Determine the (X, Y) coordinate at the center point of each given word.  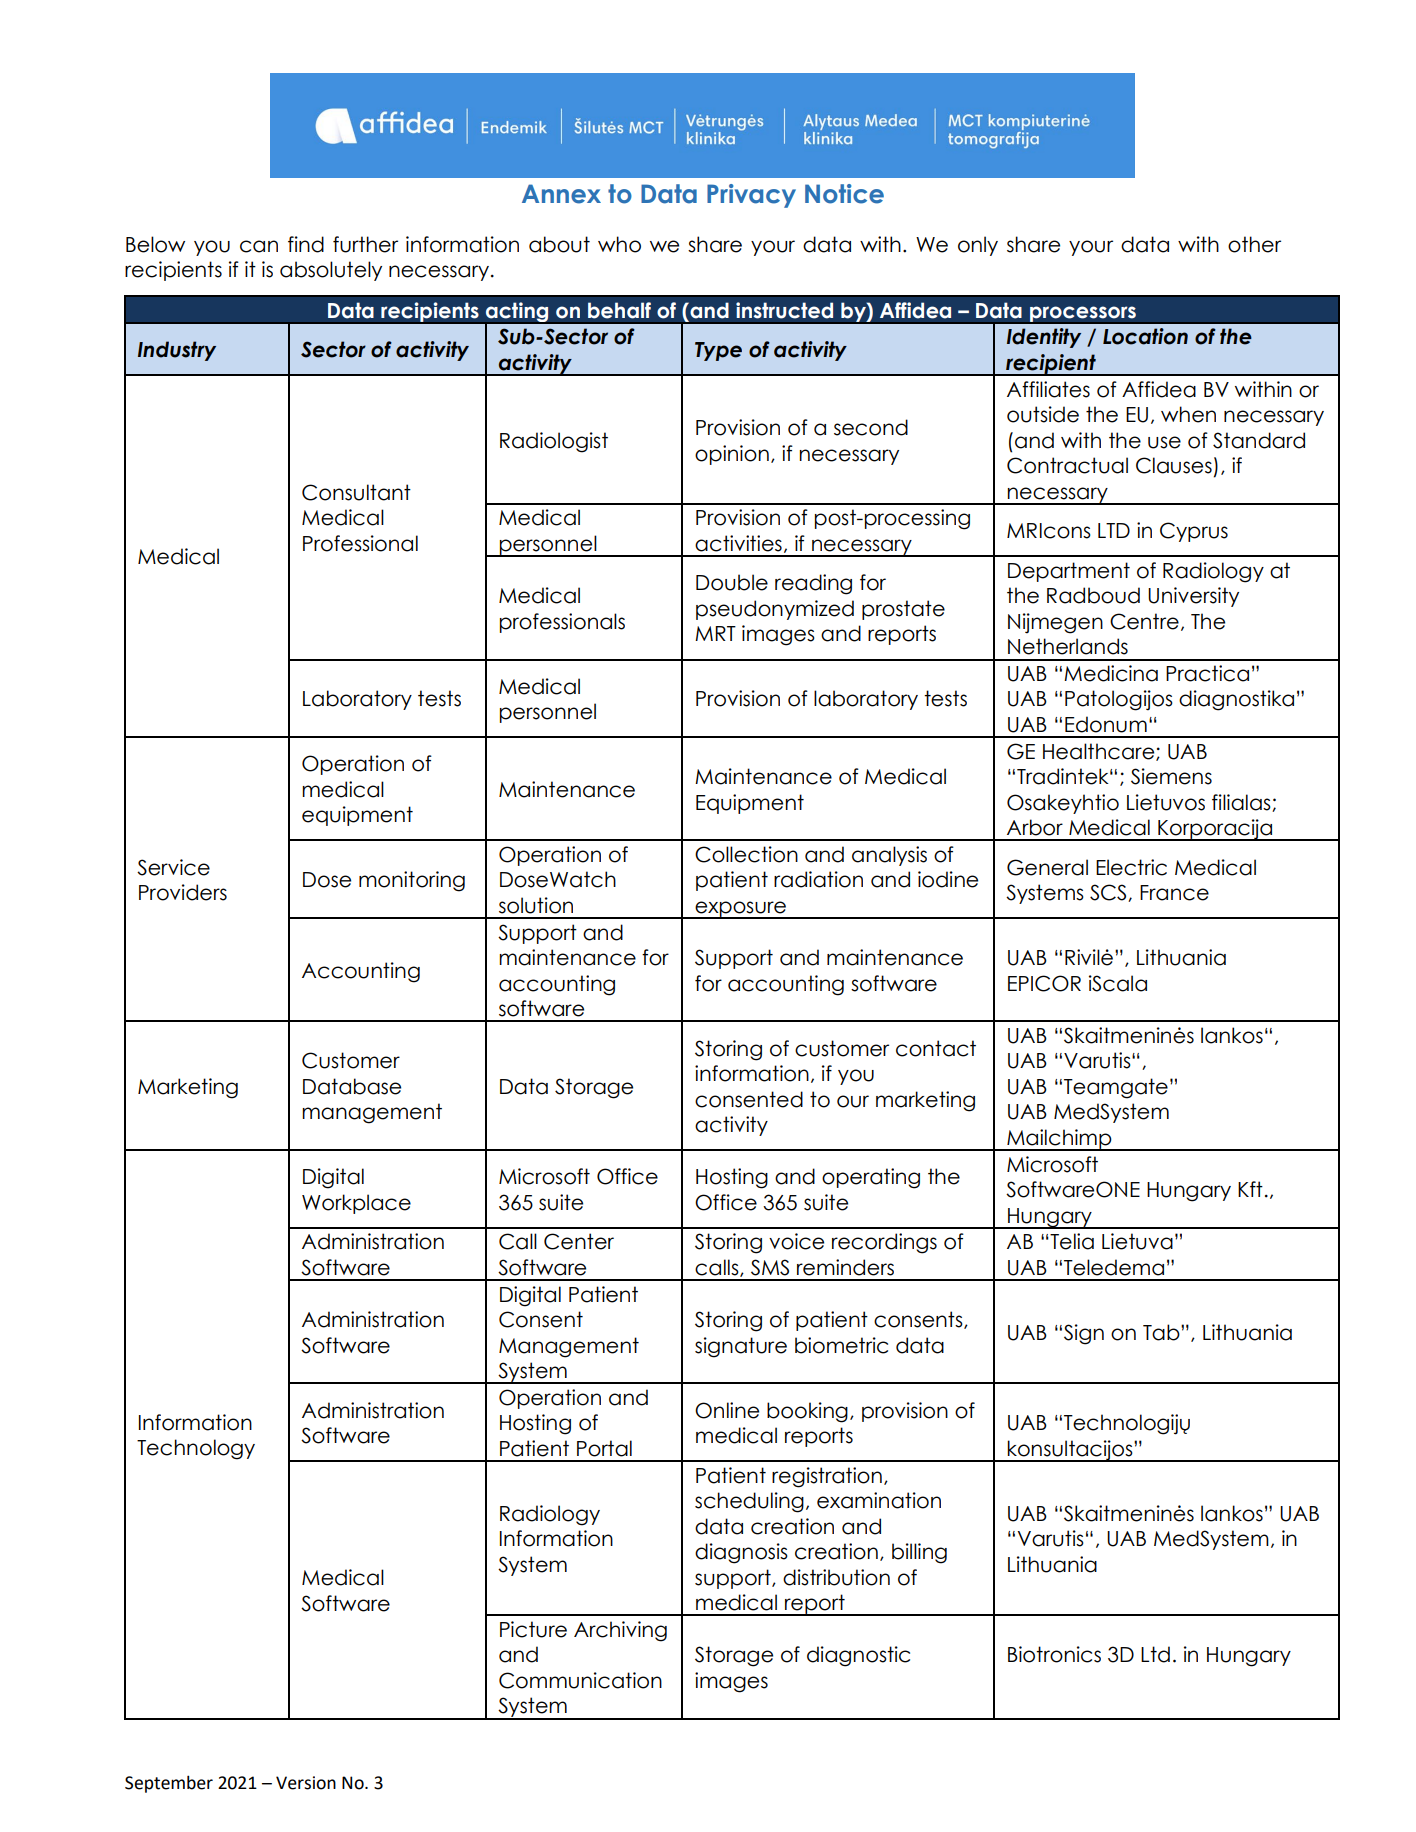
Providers (183, 892)
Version (306, 1783)
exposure (741, 910)
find (306, 244)
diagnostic (858, 1656)
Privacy (751, 196)
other (1254, 244)
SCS (1109, 893)
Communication (580, 1680)
